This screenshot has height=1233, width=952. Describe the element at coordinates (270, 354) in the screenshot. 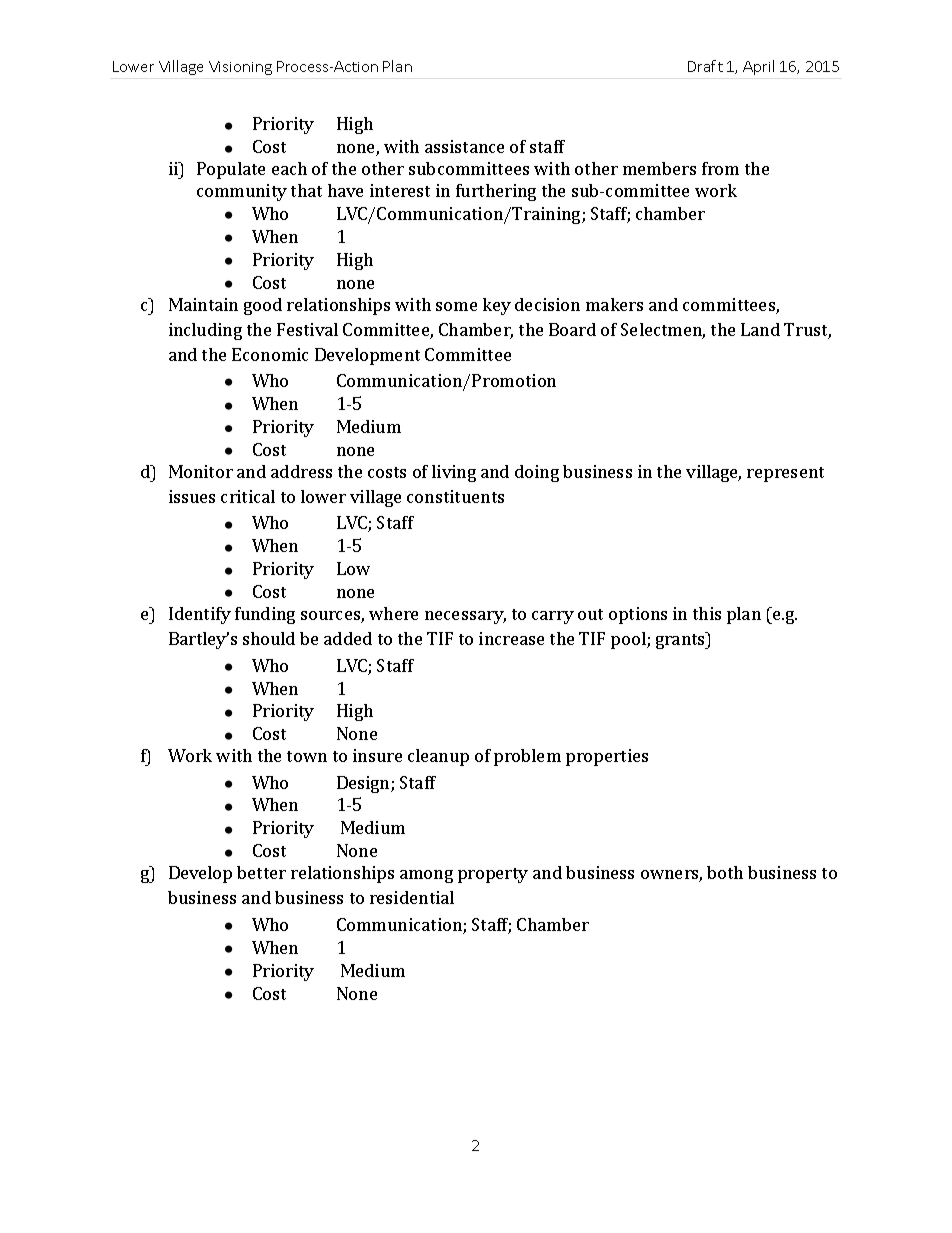

I see `Economic` at that location.
